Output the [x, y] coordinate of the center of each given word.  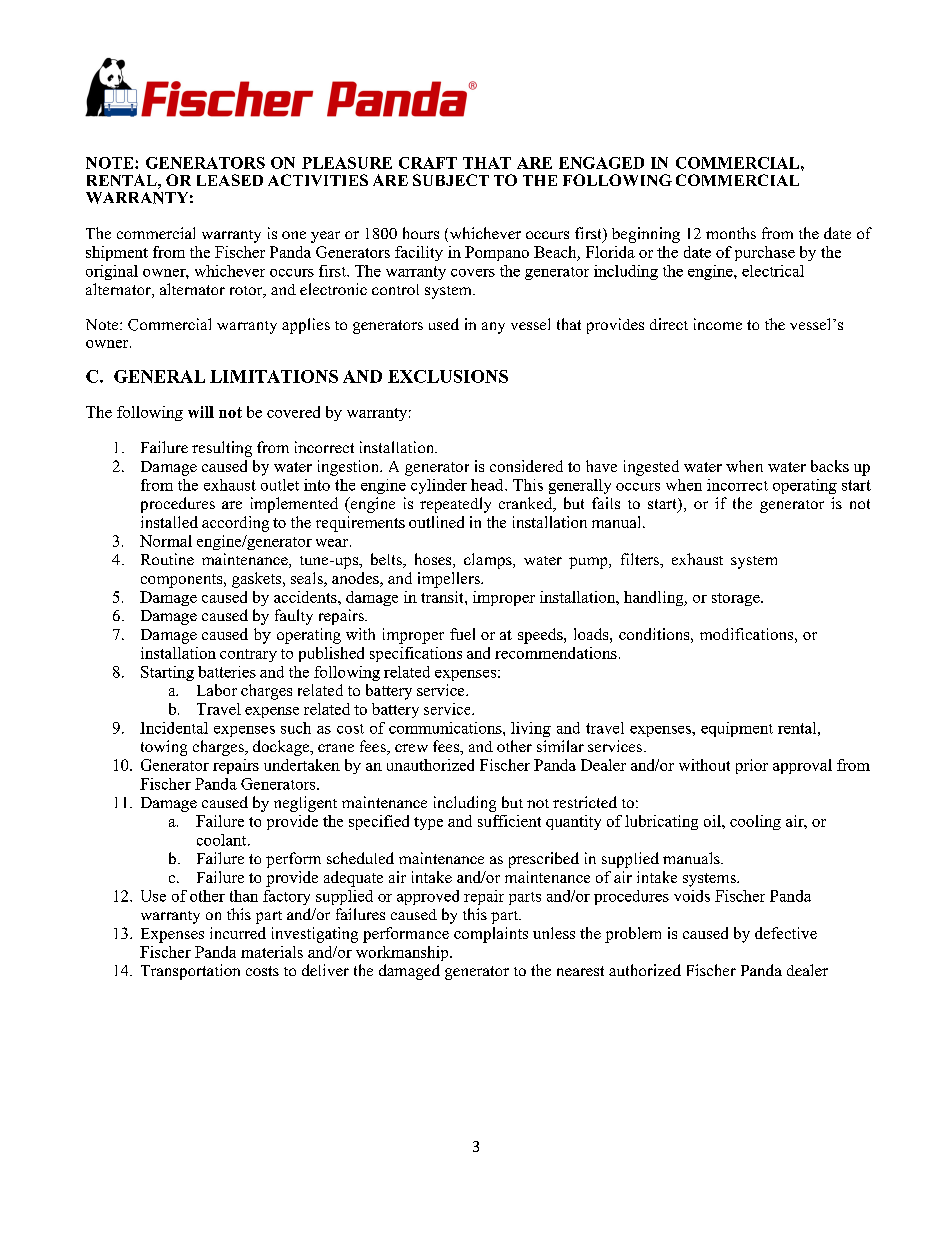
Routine [167, 559]
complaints [491, 935]
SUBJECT [451, 180]
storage [737, 599]
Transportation [190, 972]
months [731, 233]
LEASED [230, 180]
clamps [489, 561]
